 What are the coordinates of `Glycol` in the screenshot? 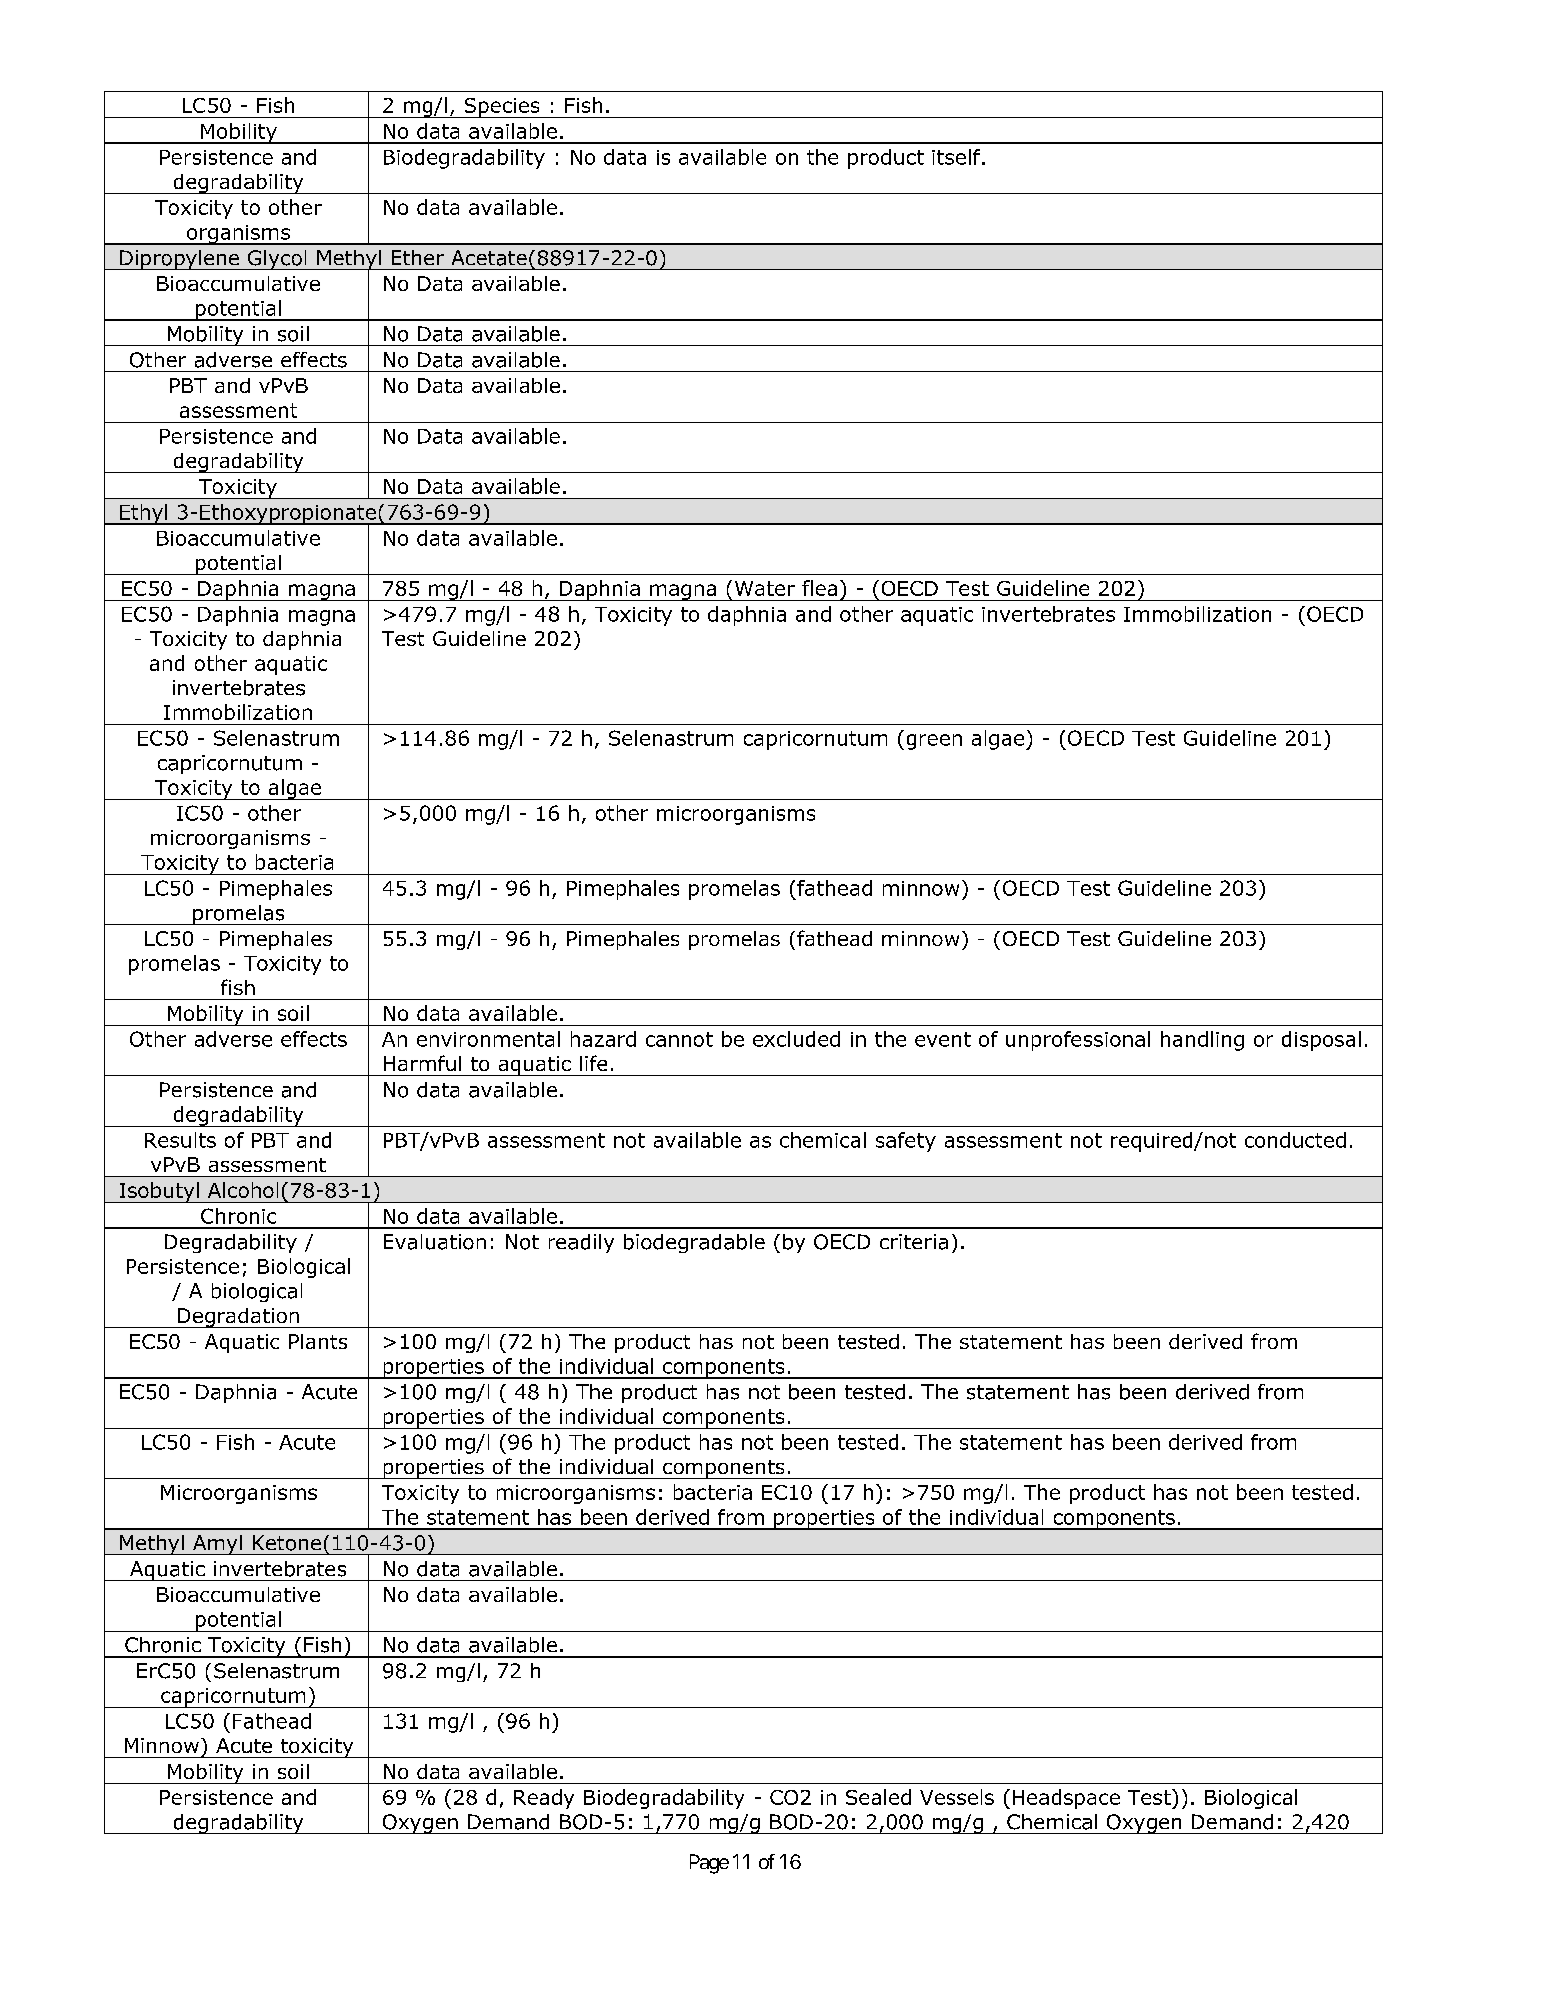 It's located at (277, 260).
